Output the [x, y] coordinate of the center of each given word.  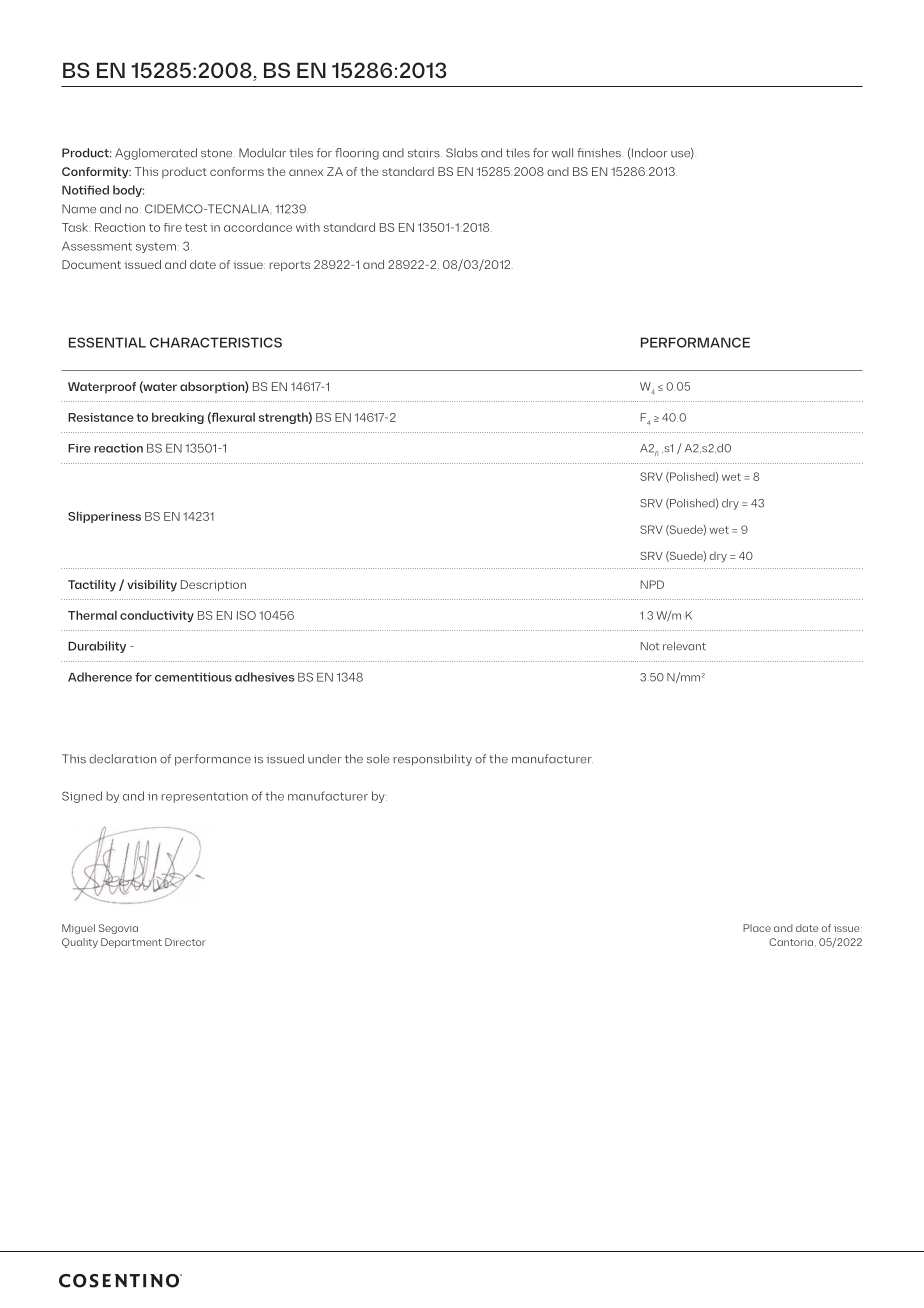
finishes [599, 153]
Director [185, 942]
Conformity [96, 173]
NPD [652, 584]
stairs [425, 153]
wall [562, 153]
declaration [122, 759]
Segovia [118, 929]
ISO [246, 615]
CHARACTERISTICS [216, 342]
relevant [684, 646]
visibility [152, 586]
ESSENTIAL [107, 342]
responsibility [433, 760]
